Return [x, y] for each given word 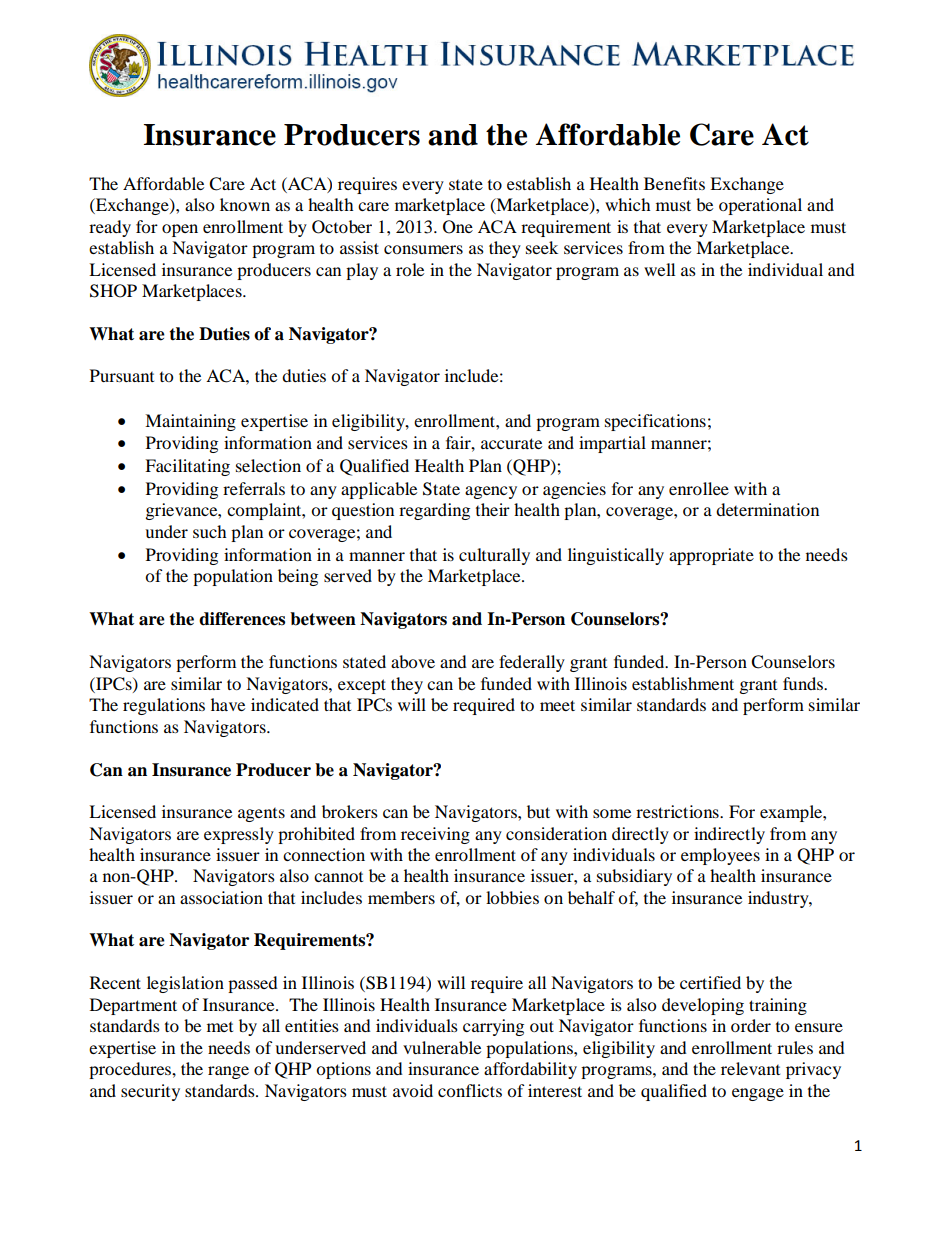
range [228, 1072]
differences [242, 619]
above [413, 661]
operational [760, 206]
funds [804, 683]
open [180, 230]
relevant [750, 1068]
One [458, 227]
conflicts [470, 1090]
